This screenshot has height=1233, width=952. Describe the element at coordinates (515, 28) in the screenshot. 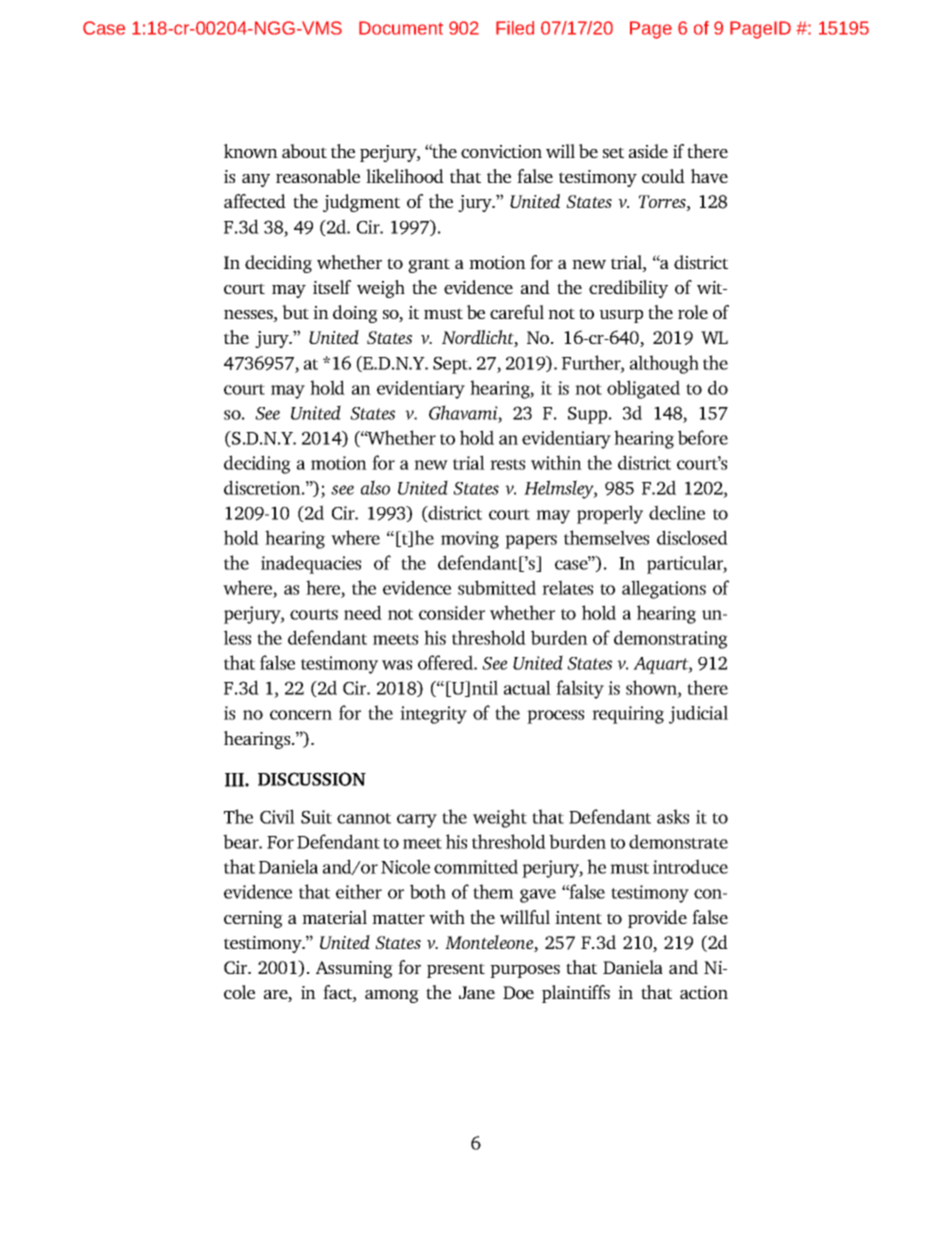

I see `Filed` at that location.
